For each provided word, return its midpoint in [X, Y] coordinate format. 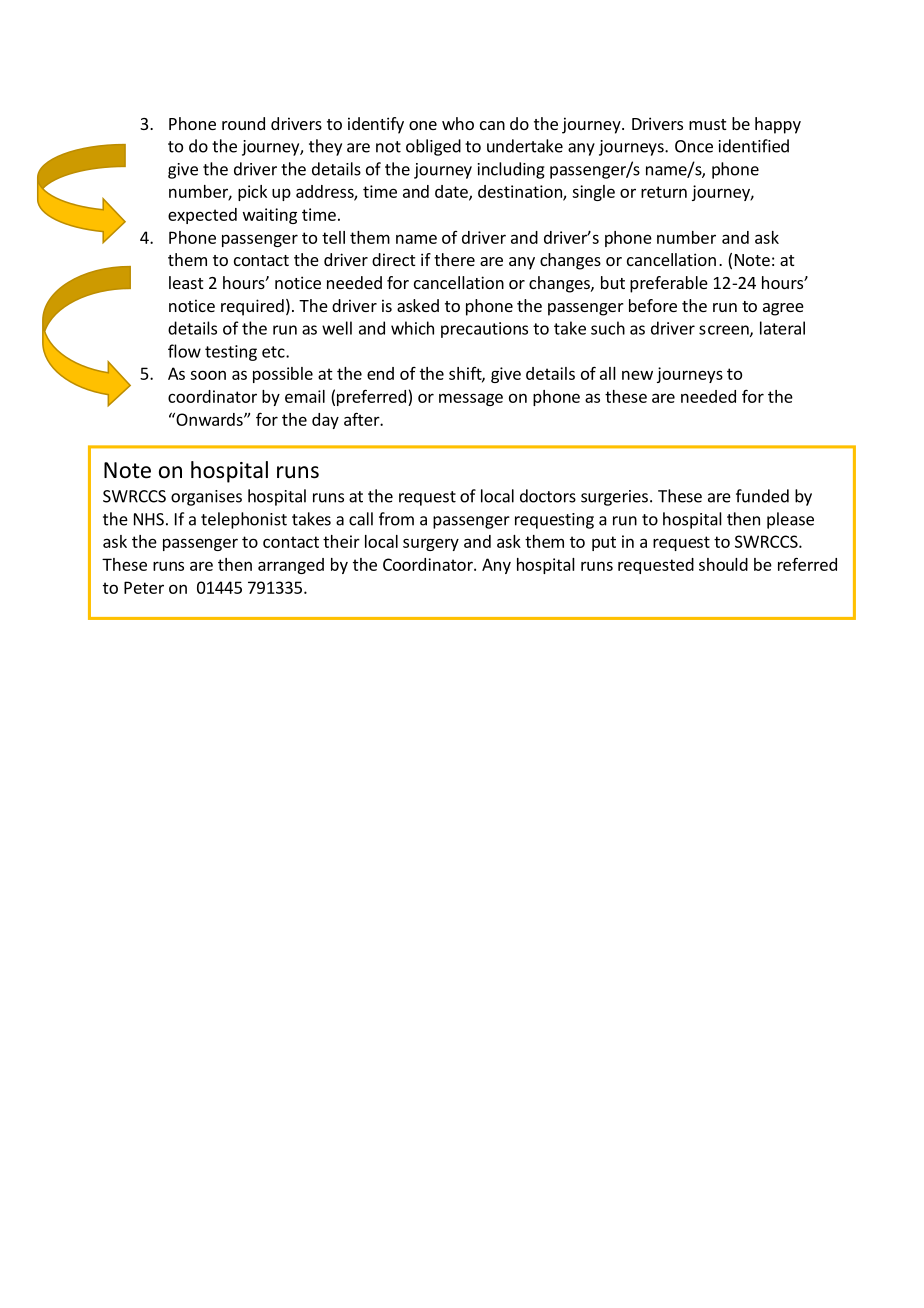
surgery [431, 544]
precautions [484, 330]
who [458, 123]
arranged [291, 566]
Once [694, 146]
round [243, 123]
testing [231, 353]
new [637, 375]
